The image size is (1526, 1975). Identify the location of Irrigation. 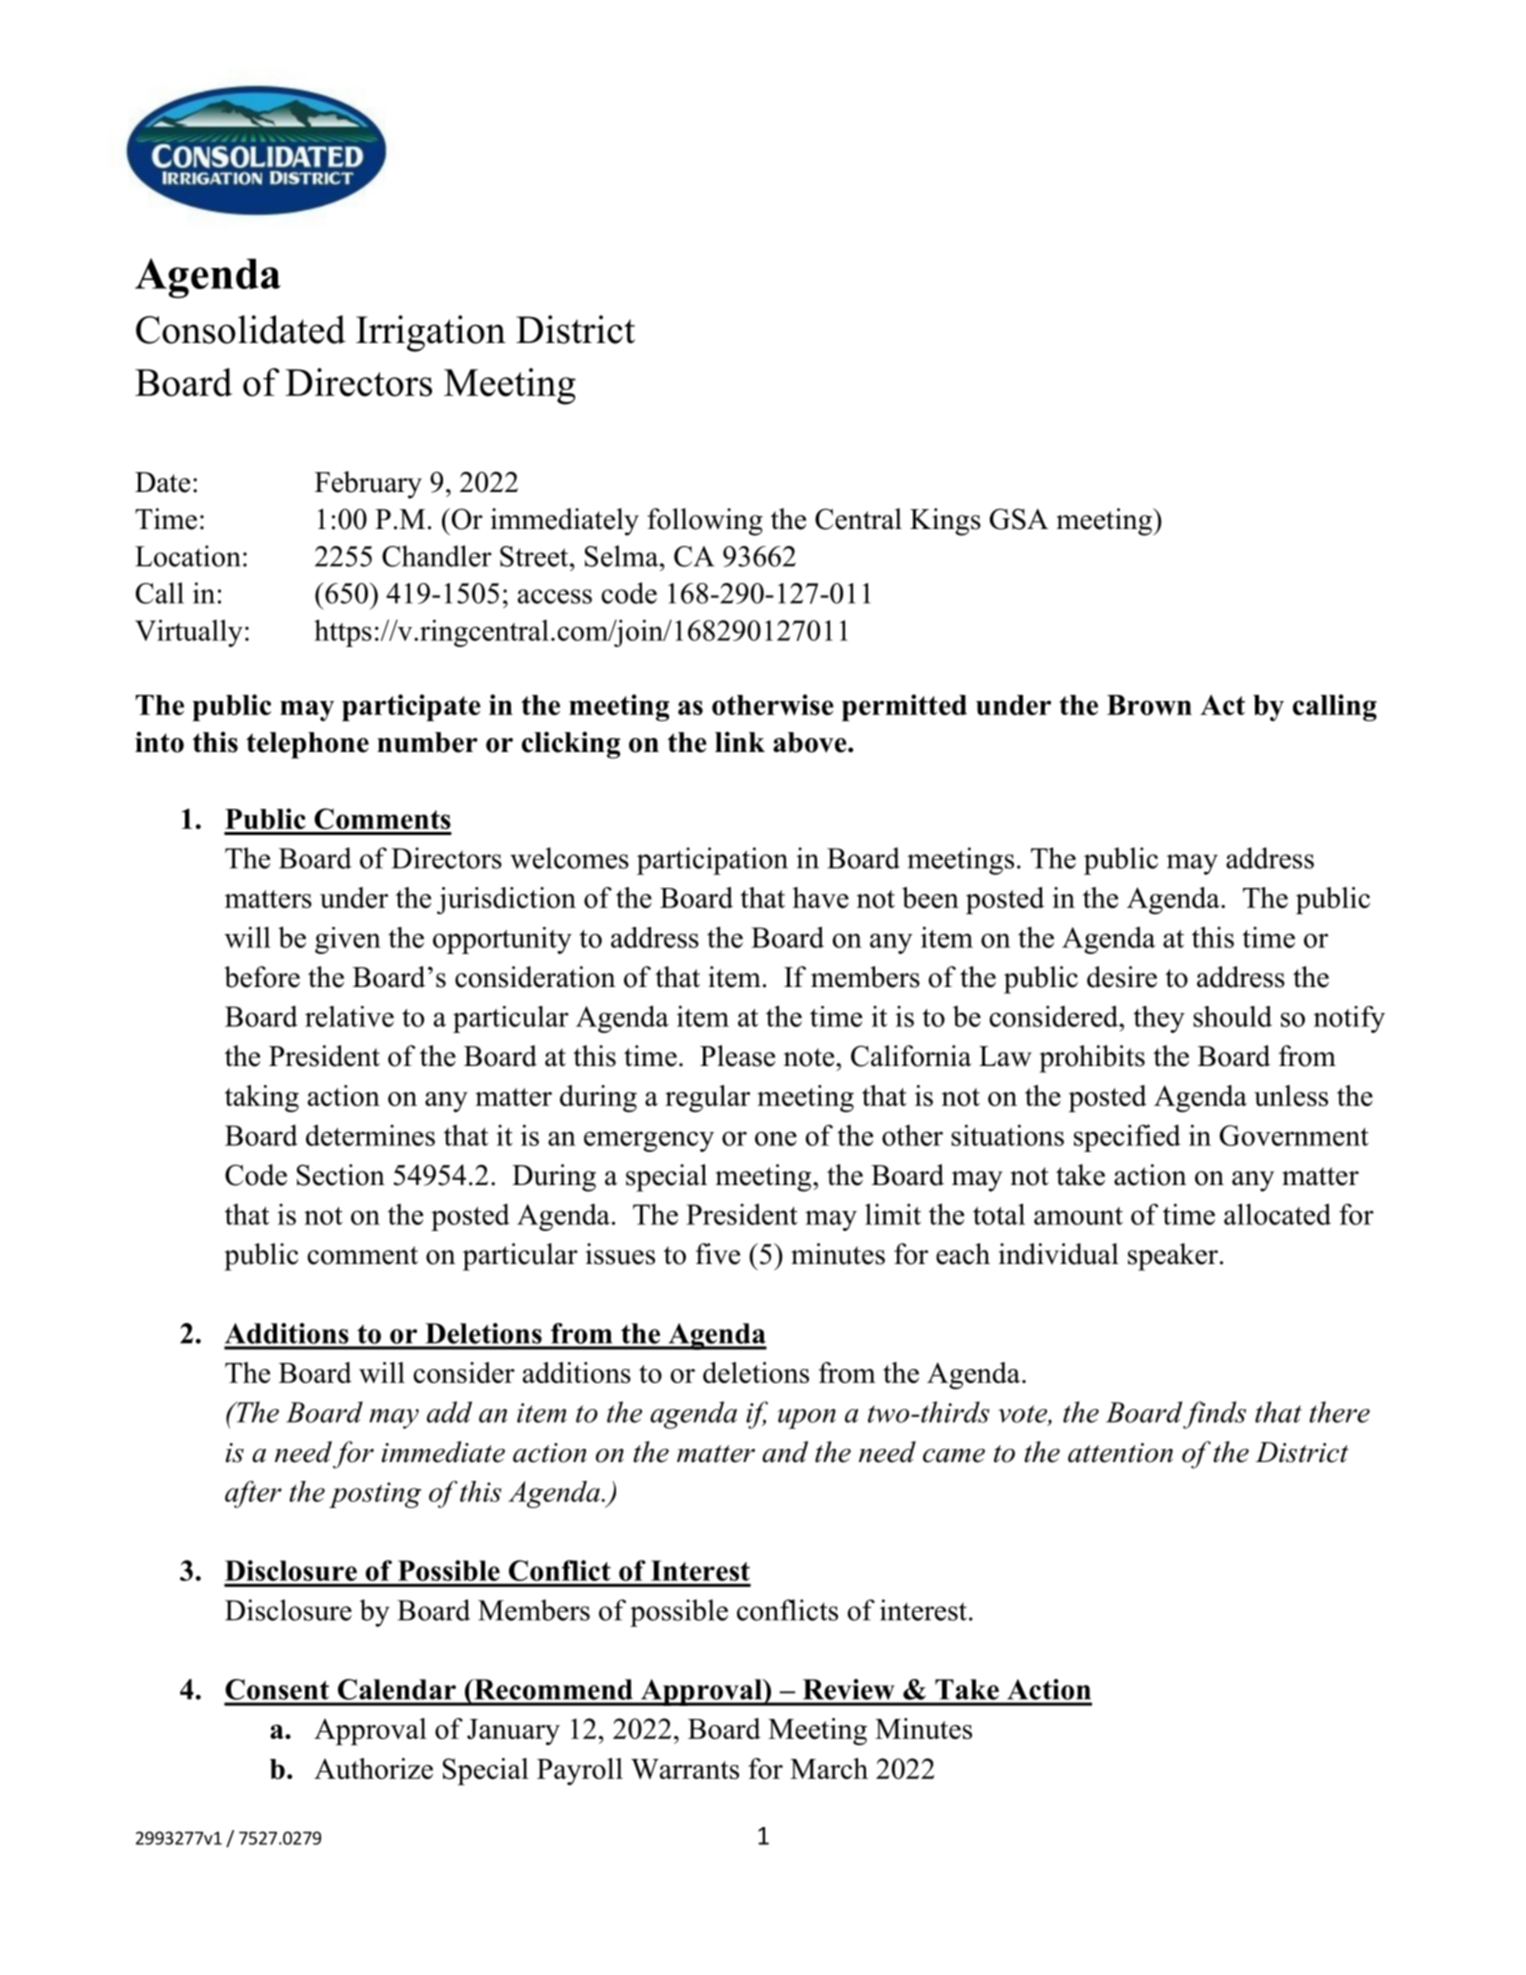
(431, 333).
